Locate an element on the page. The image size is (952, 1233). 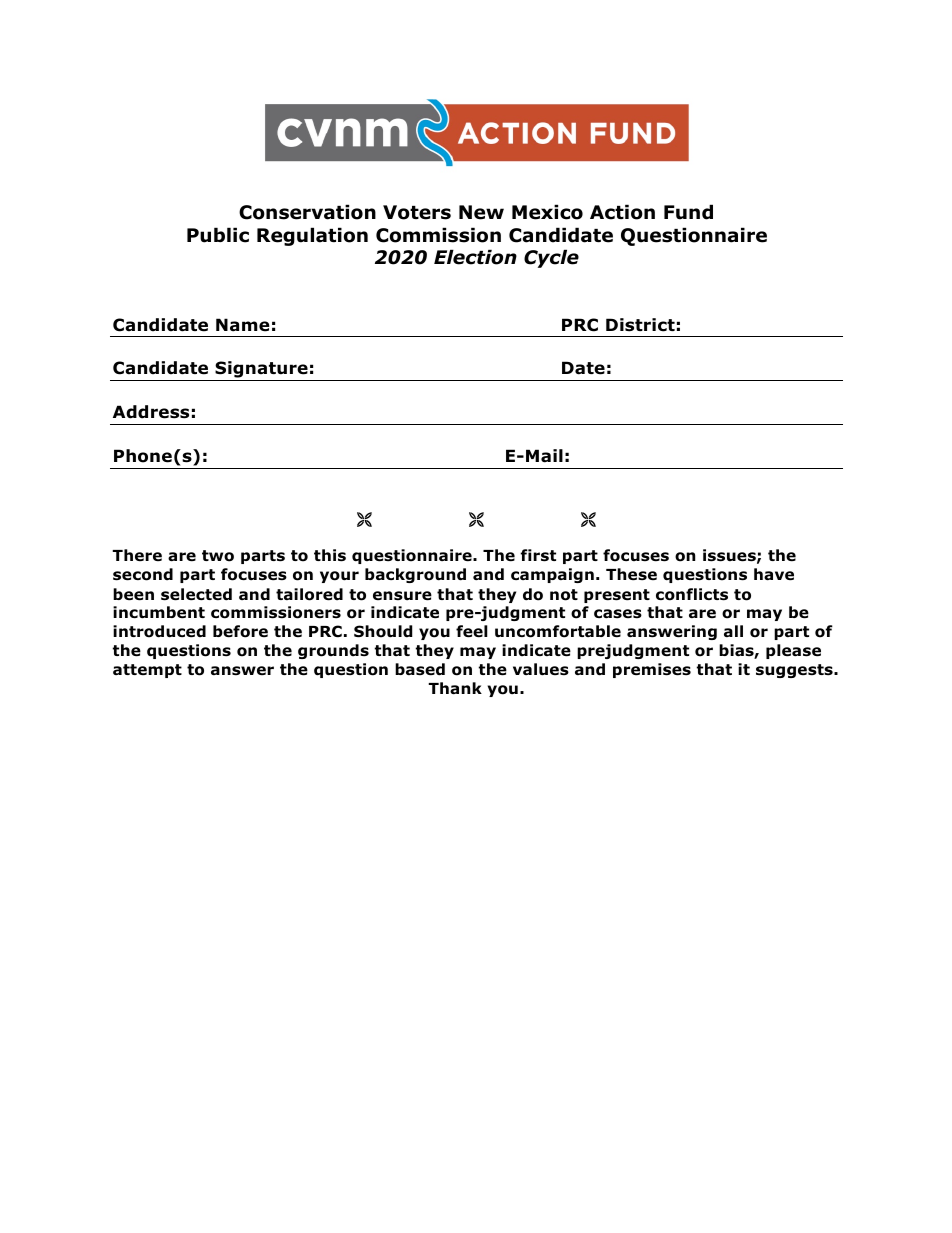
first is located at coordinates (538, 555).
